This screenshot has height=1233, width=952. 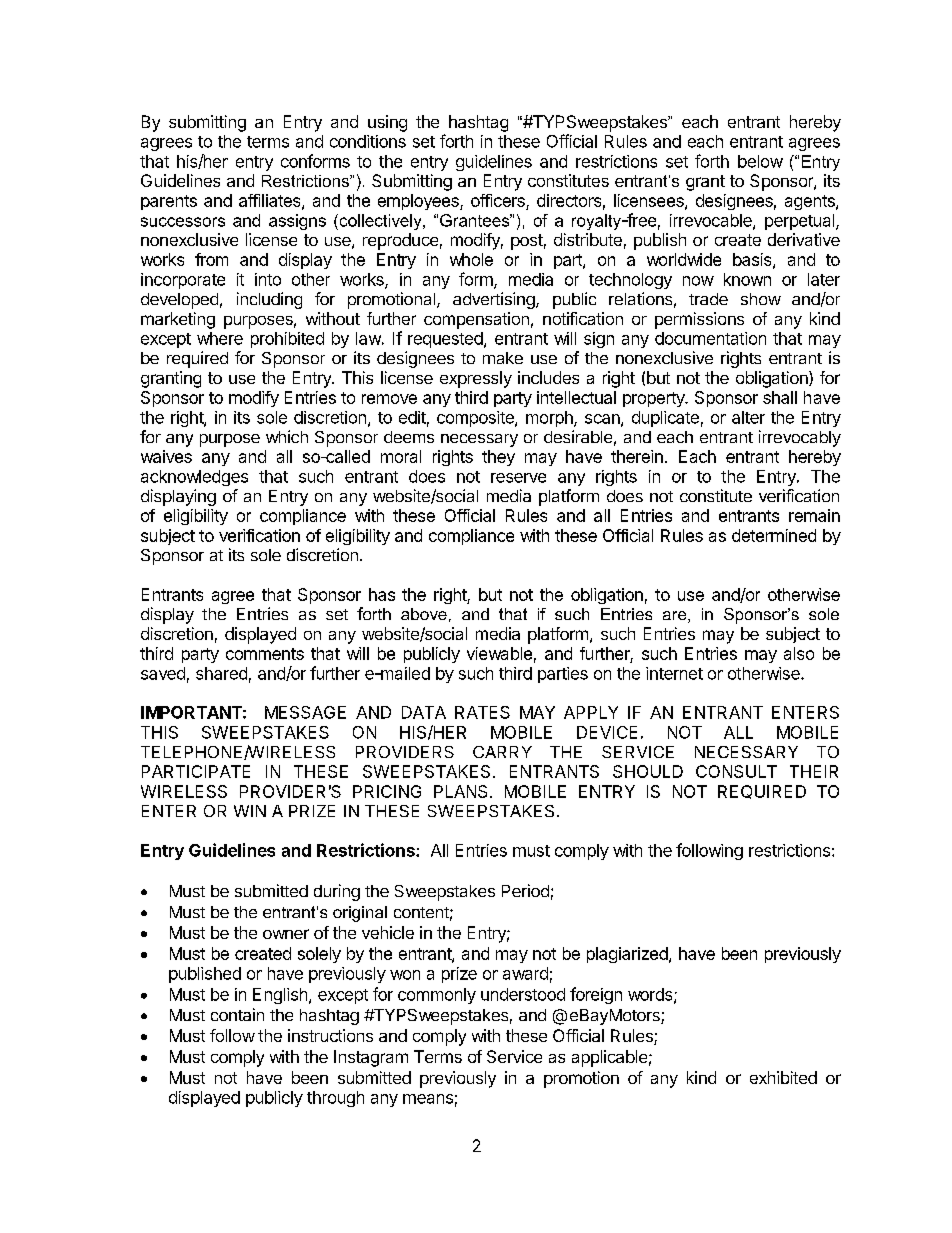 I want to click on CARRY, so click(x=502, y=752).
